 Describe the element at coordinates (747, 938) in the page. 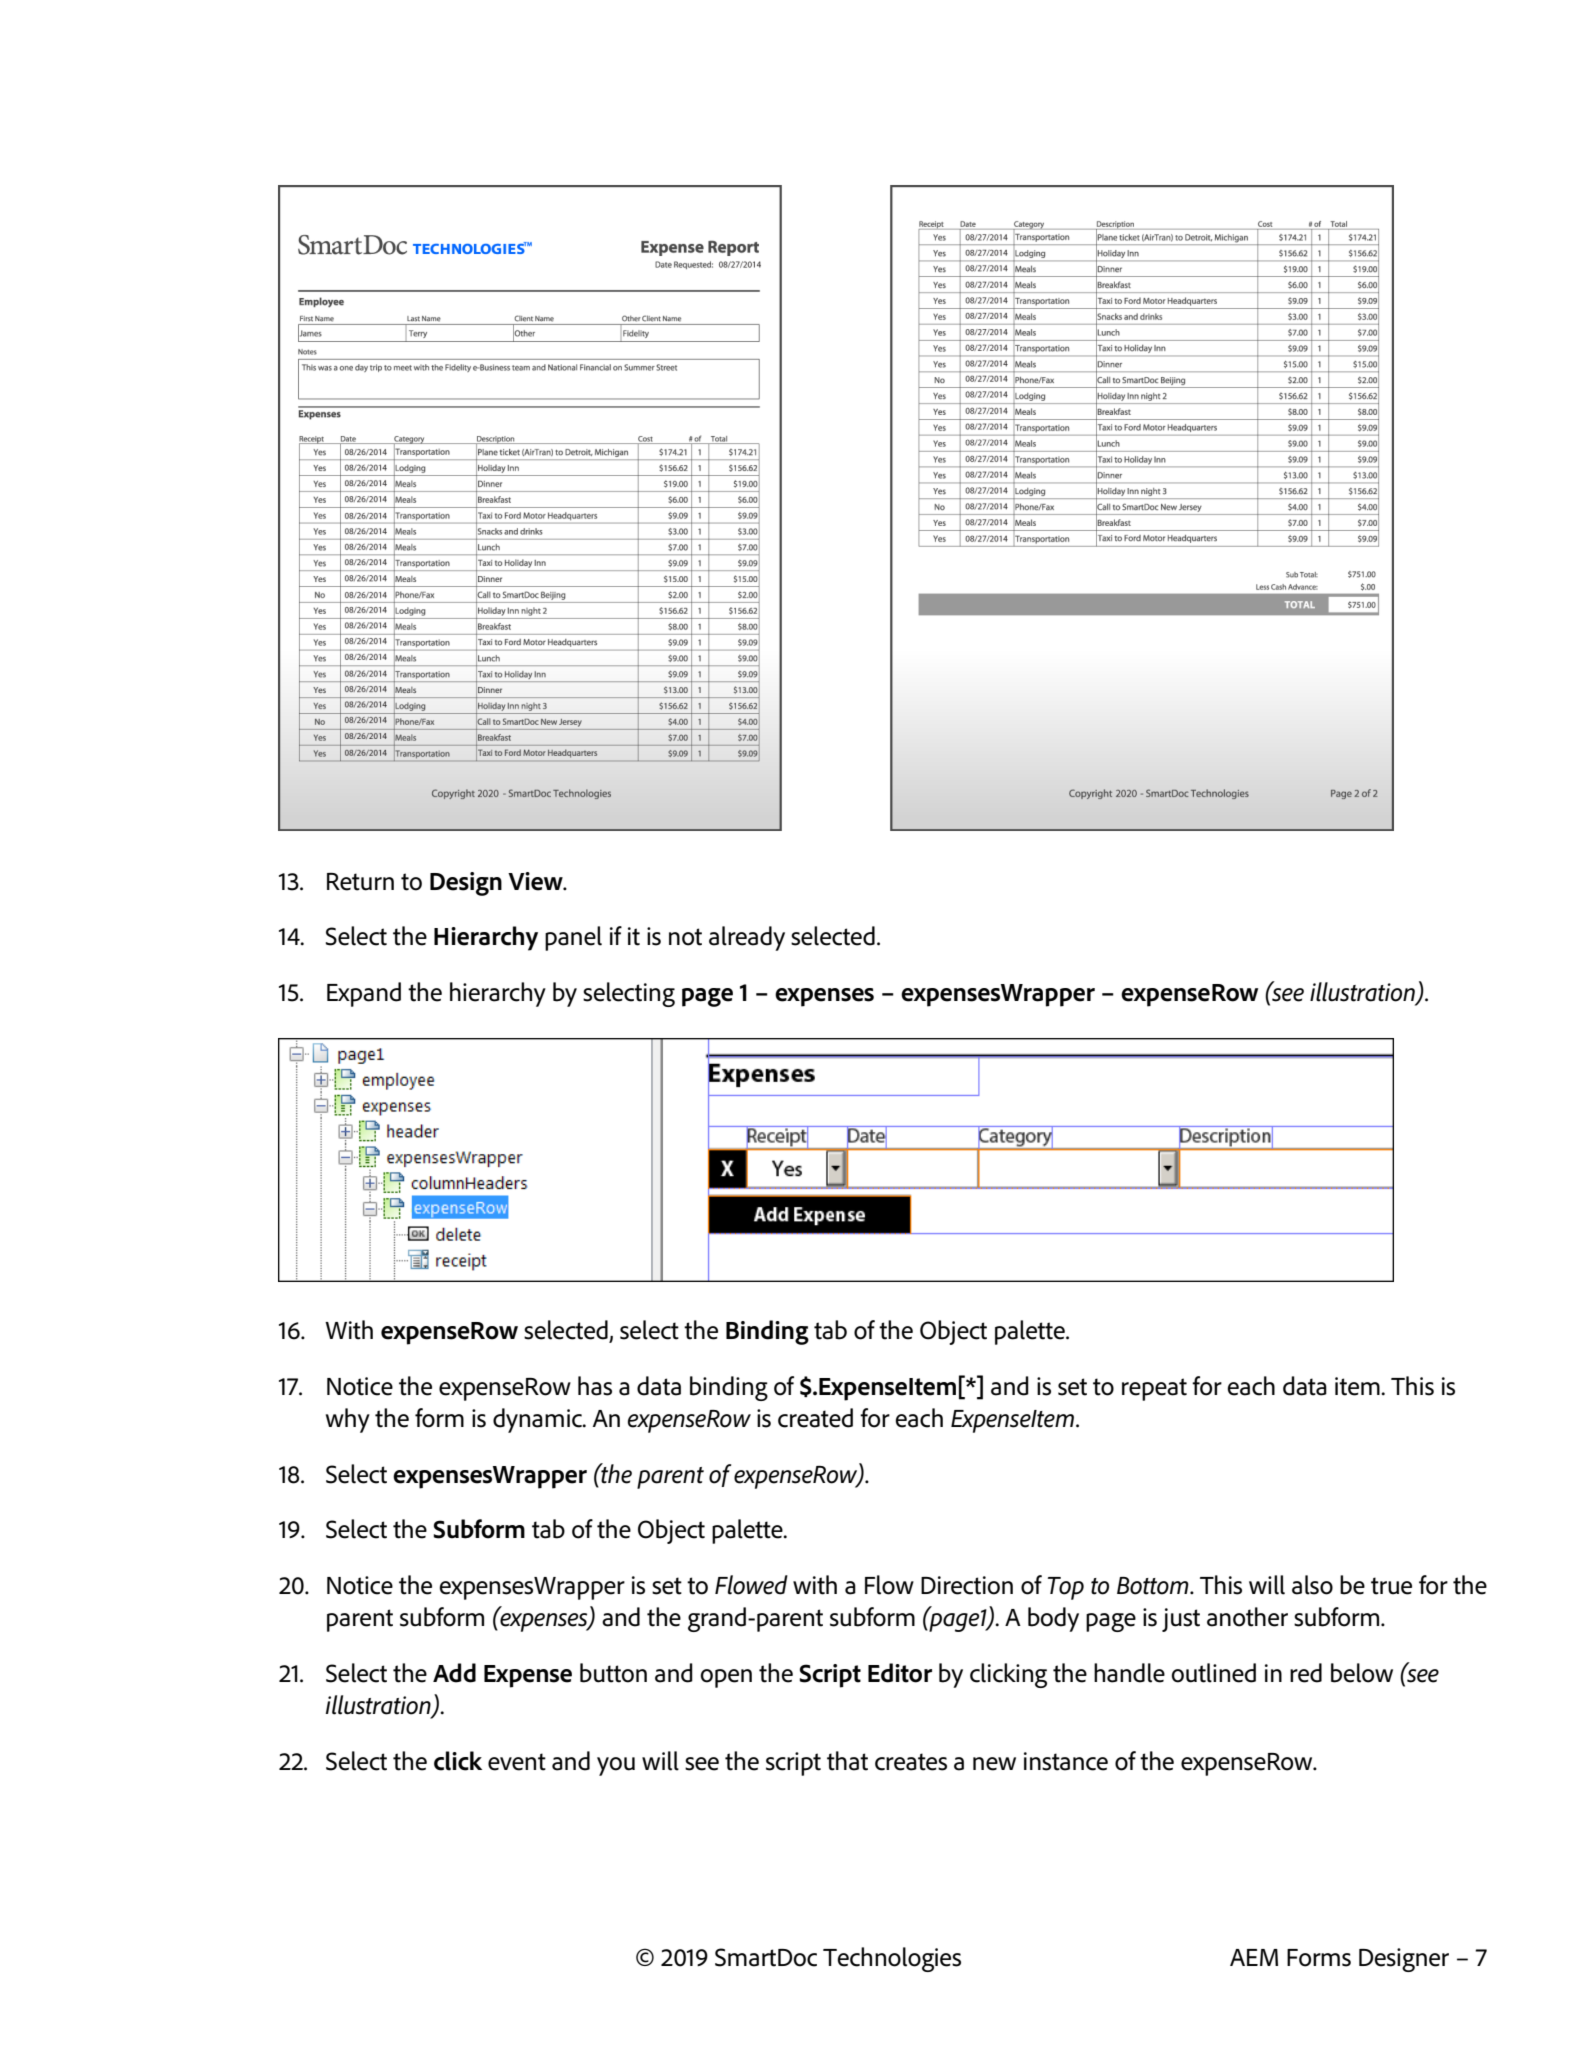

I see `already` at that location.
